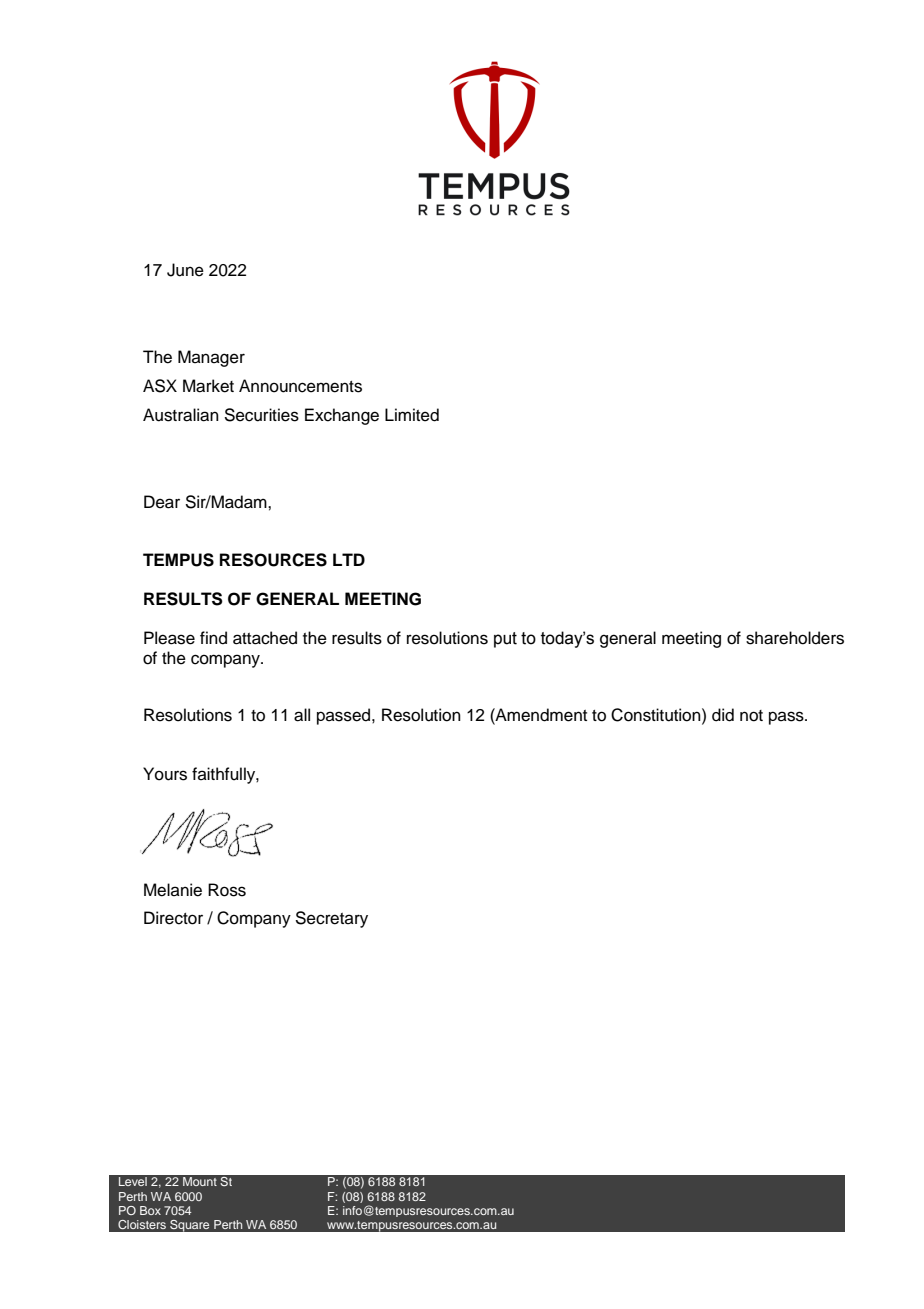 The width and height of the screenshot is (924, 1309). I want to click on did, so click(723, 715).
